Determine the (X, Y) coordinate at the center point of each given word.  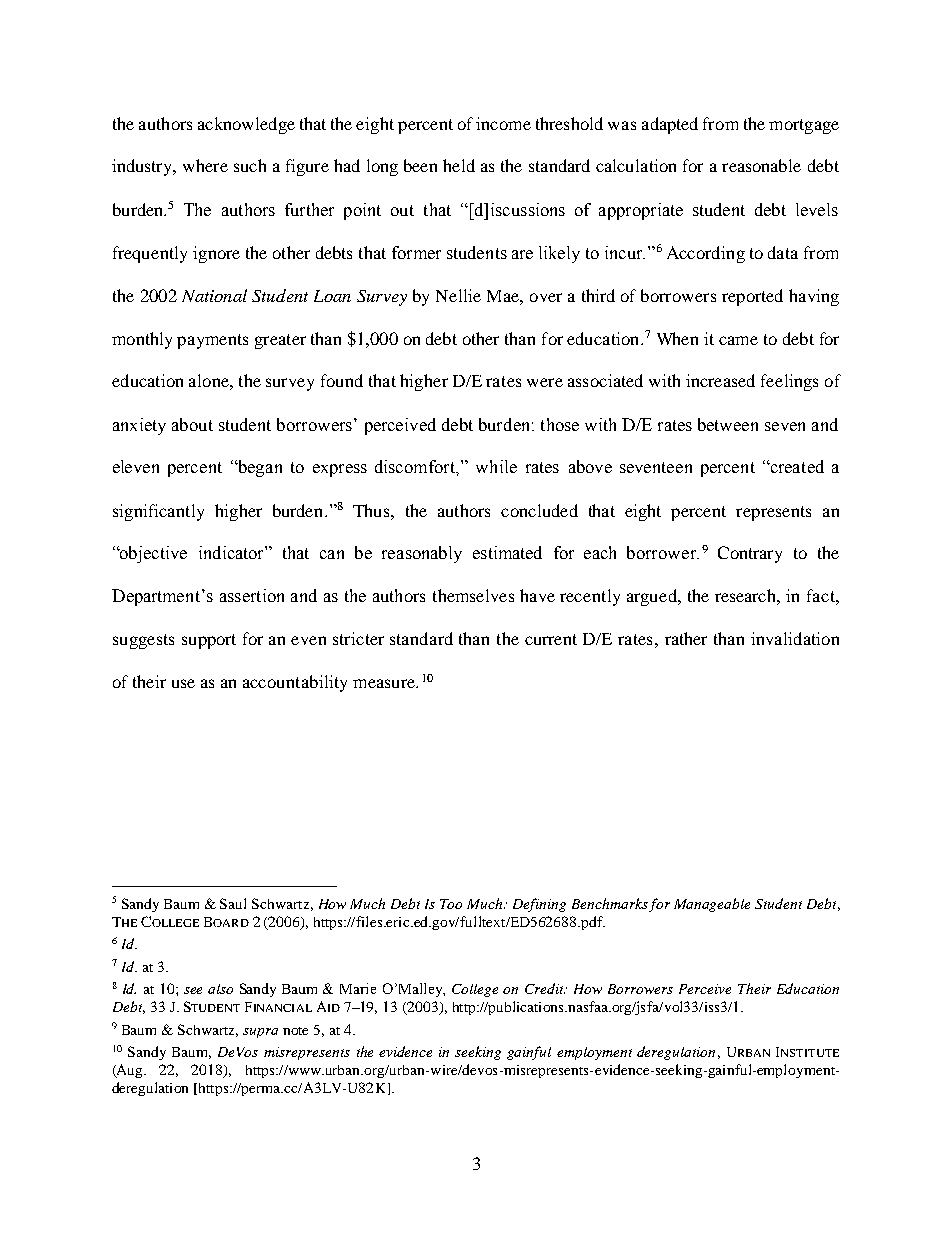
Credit (546, 988)
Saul (233, 903)
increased (720, 380)
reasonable (761, 165)
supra (260, 1033)
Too (451, 904)
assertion (252, 595)
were (545, 382)
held (459, 165)
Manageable (712, 905)
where (205, 165)
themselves (473, 595)
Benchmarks (610, 903)
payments (212, 341)
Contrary (750, 554)
